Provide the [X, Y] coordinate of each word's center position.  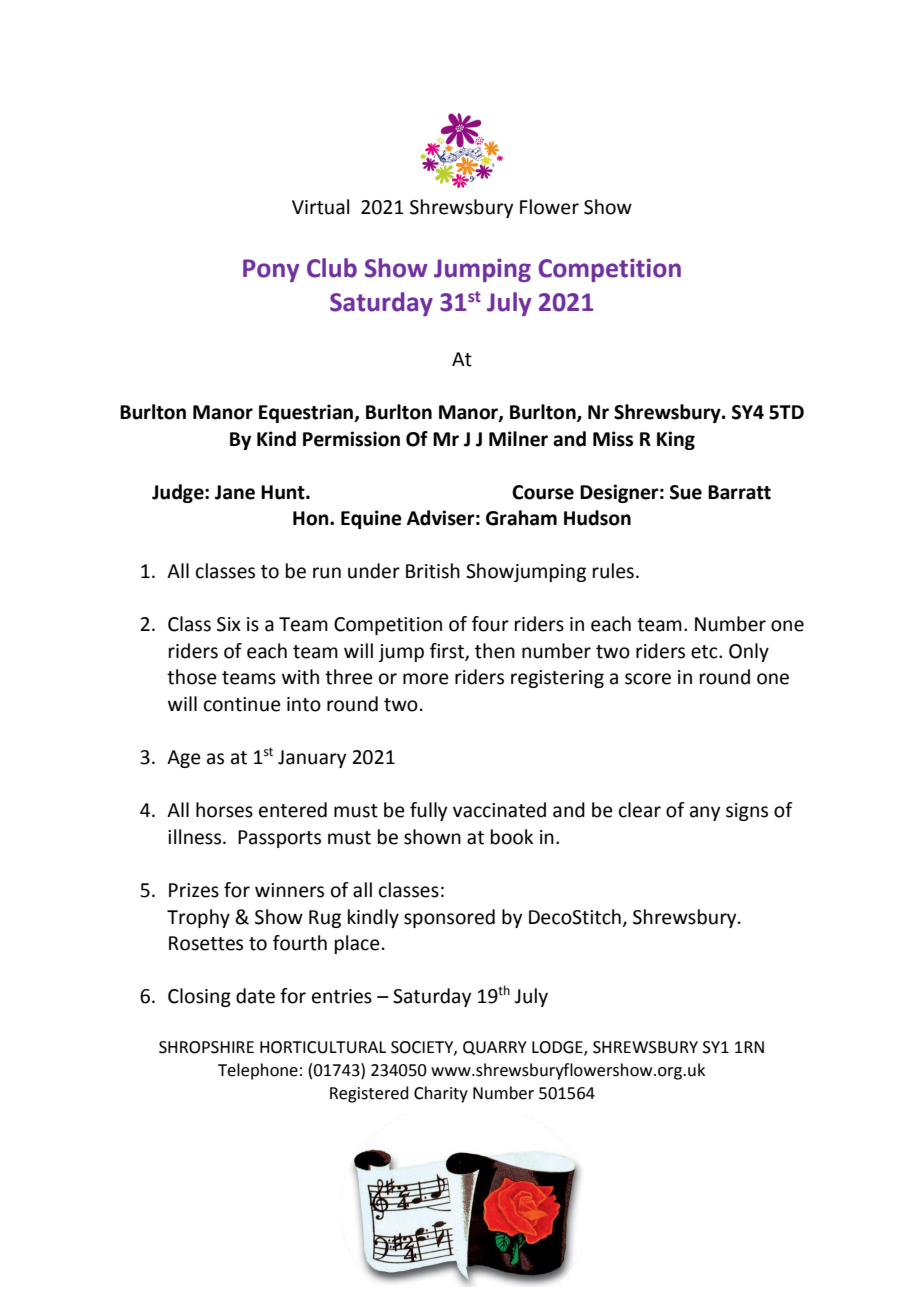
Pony [271, 270]
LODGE [558, 1048]
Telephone [258, 1071]
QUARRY [495, 1048]
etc [705, 652]
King [676, 440]
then [495, 651]
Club [332, 268]
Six [229, 624]
